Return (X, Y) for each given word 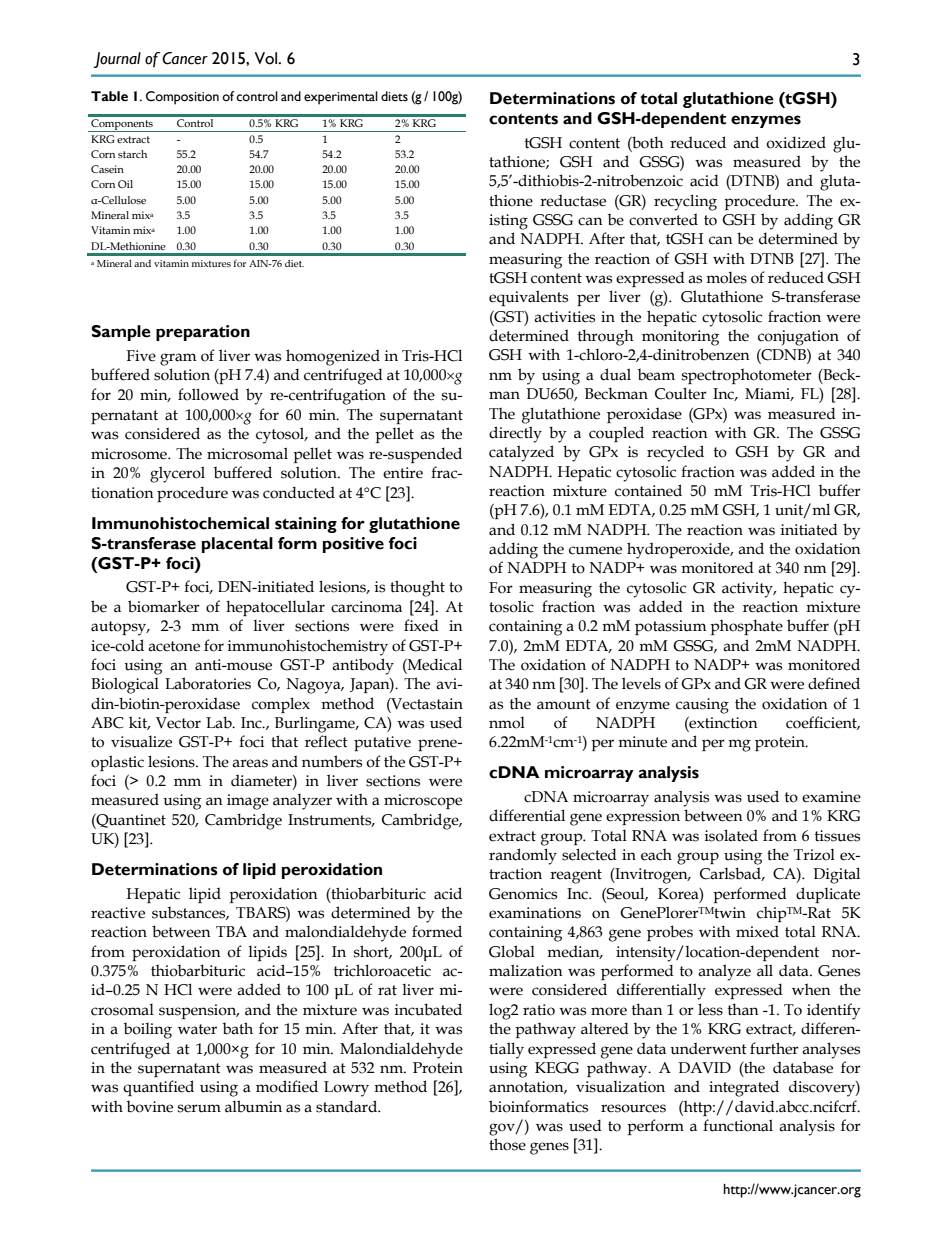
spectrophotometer (747, 376)
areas (250, 763)
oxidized (796, 142)
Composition (182, 98)
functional (738, 1125)
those (507, 1144)
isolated (731, 835)
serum (199, 1108)
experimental (341, 98)
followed (208, 394)
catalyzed (521, 453)
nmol (507, 723)
